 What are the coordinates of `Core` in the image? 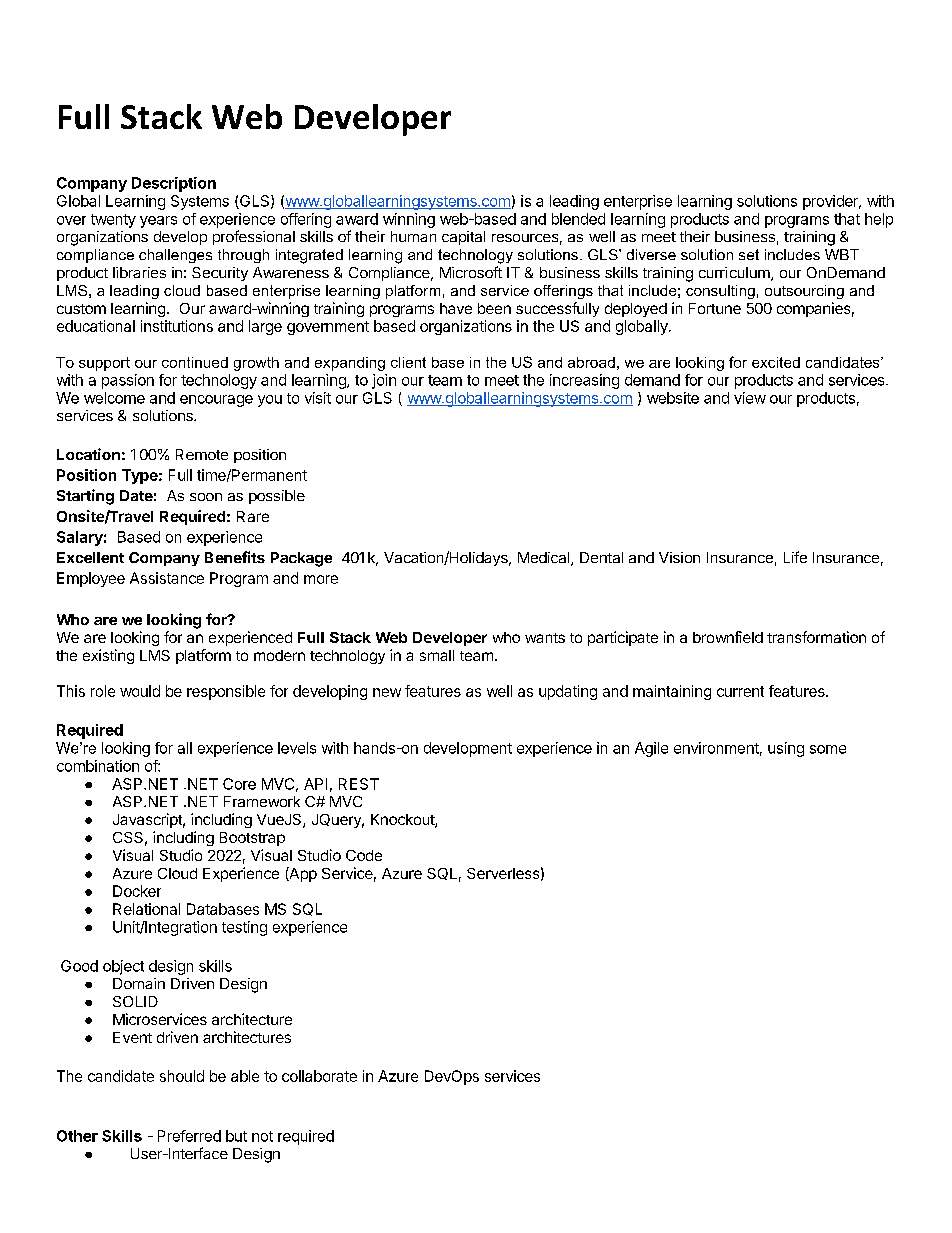 It's located at (239, 784).
